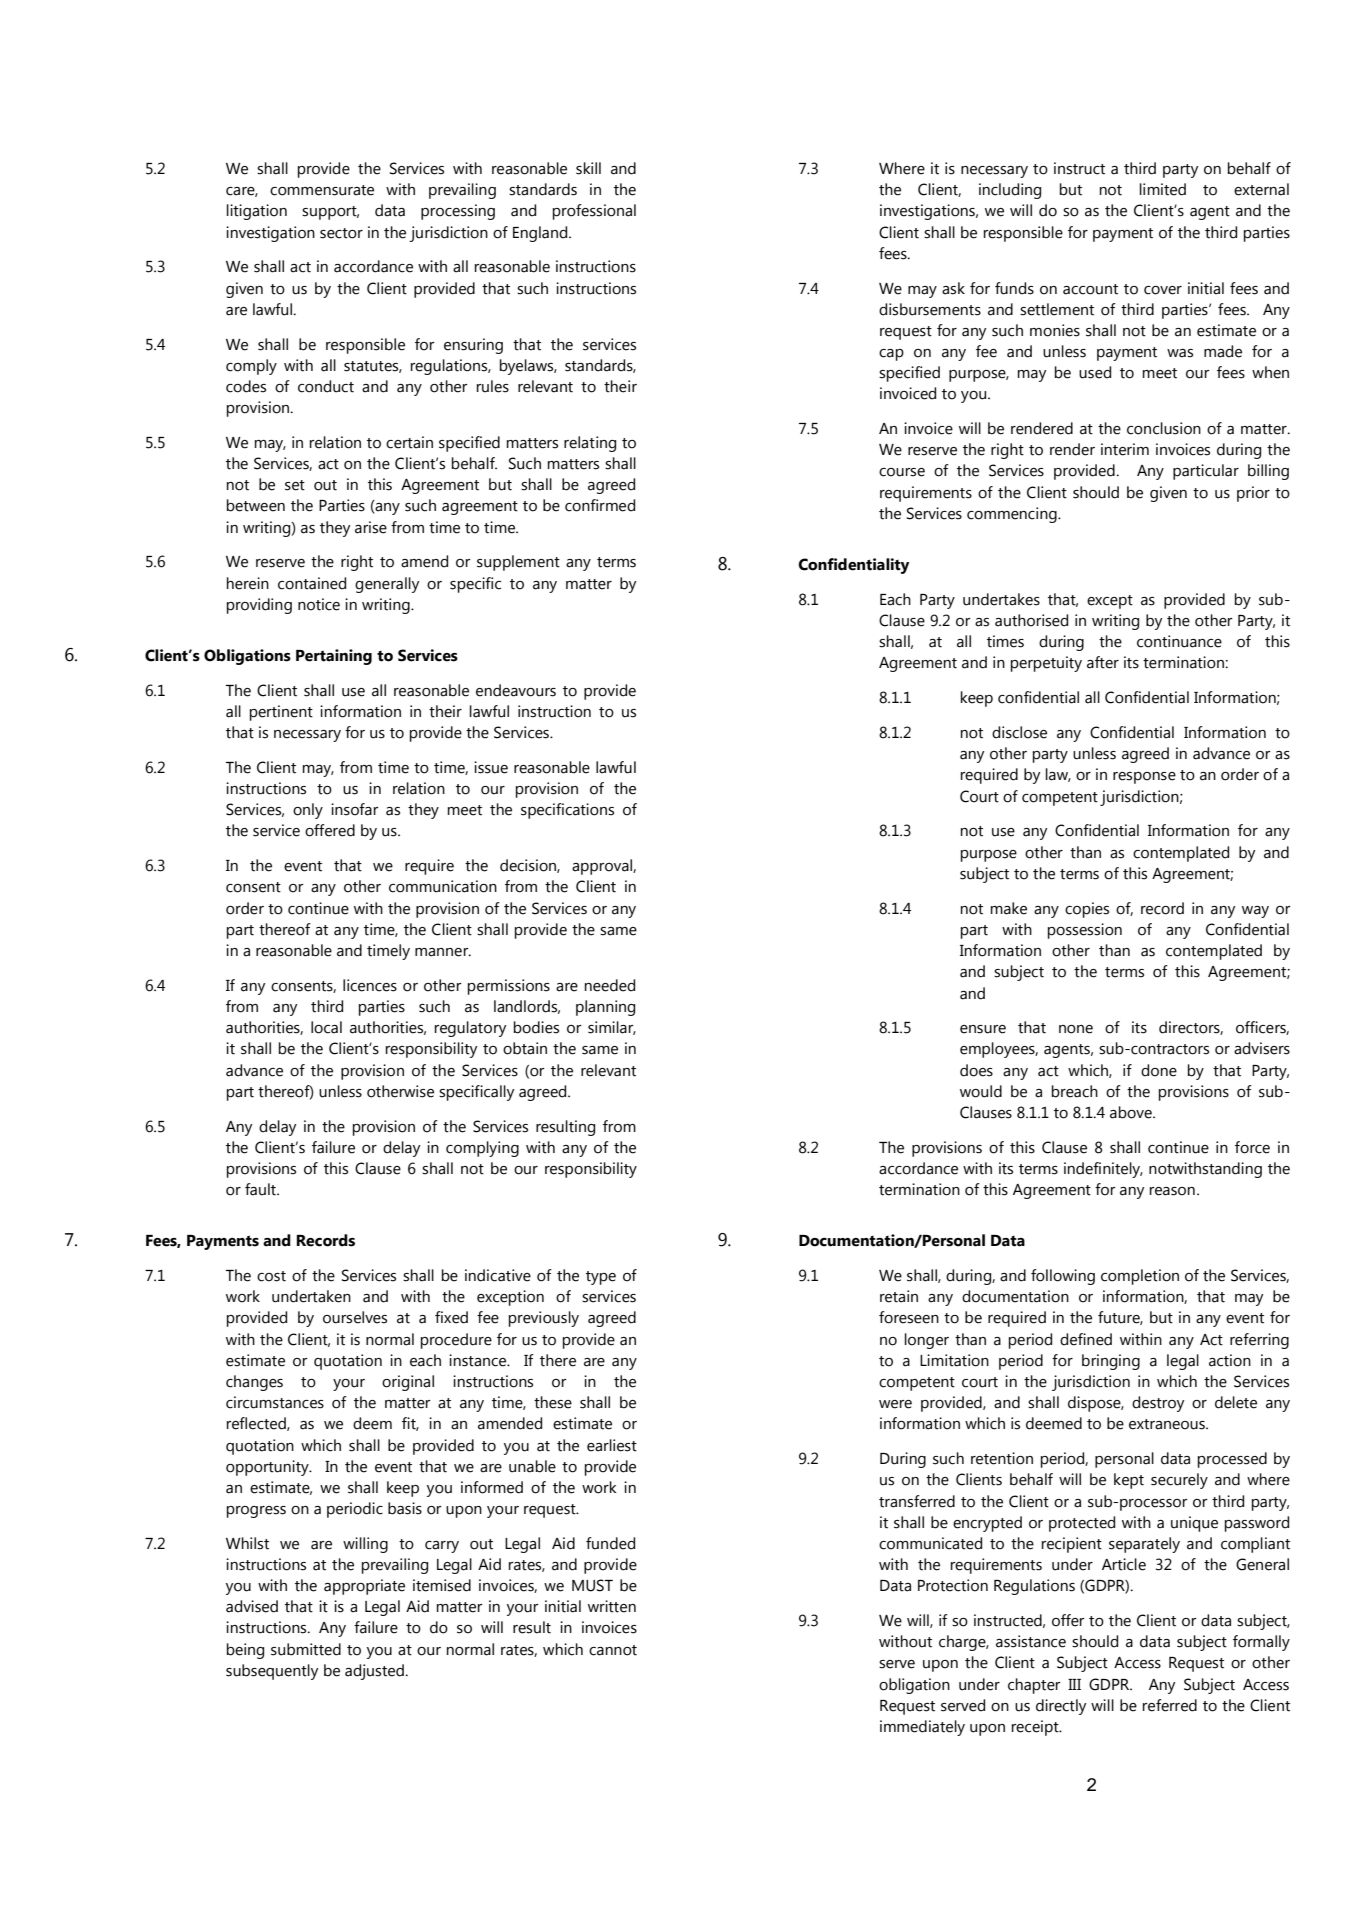 This screenshot has height=1915, width=1355. Describe the element at coordinates (600, 505) in the screenshot. I see `confirmed` at that location.
